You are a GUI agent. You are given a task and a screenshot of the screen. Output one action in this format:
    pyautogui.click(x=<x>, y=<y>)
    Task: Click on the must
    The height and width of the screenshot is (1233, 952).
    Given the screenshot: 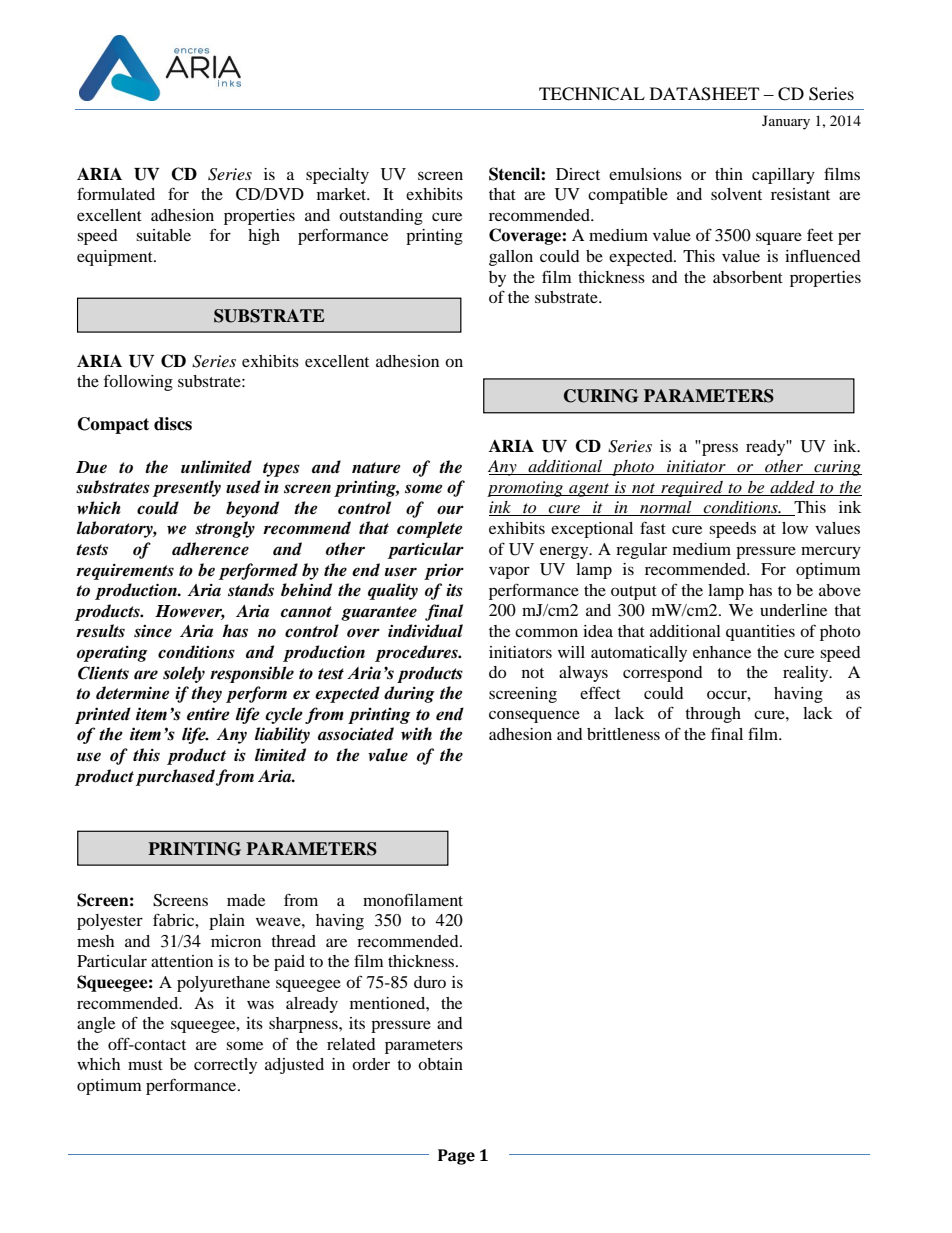 What is the action you would take?
    pyautogui.click(x=145, y=1065)
